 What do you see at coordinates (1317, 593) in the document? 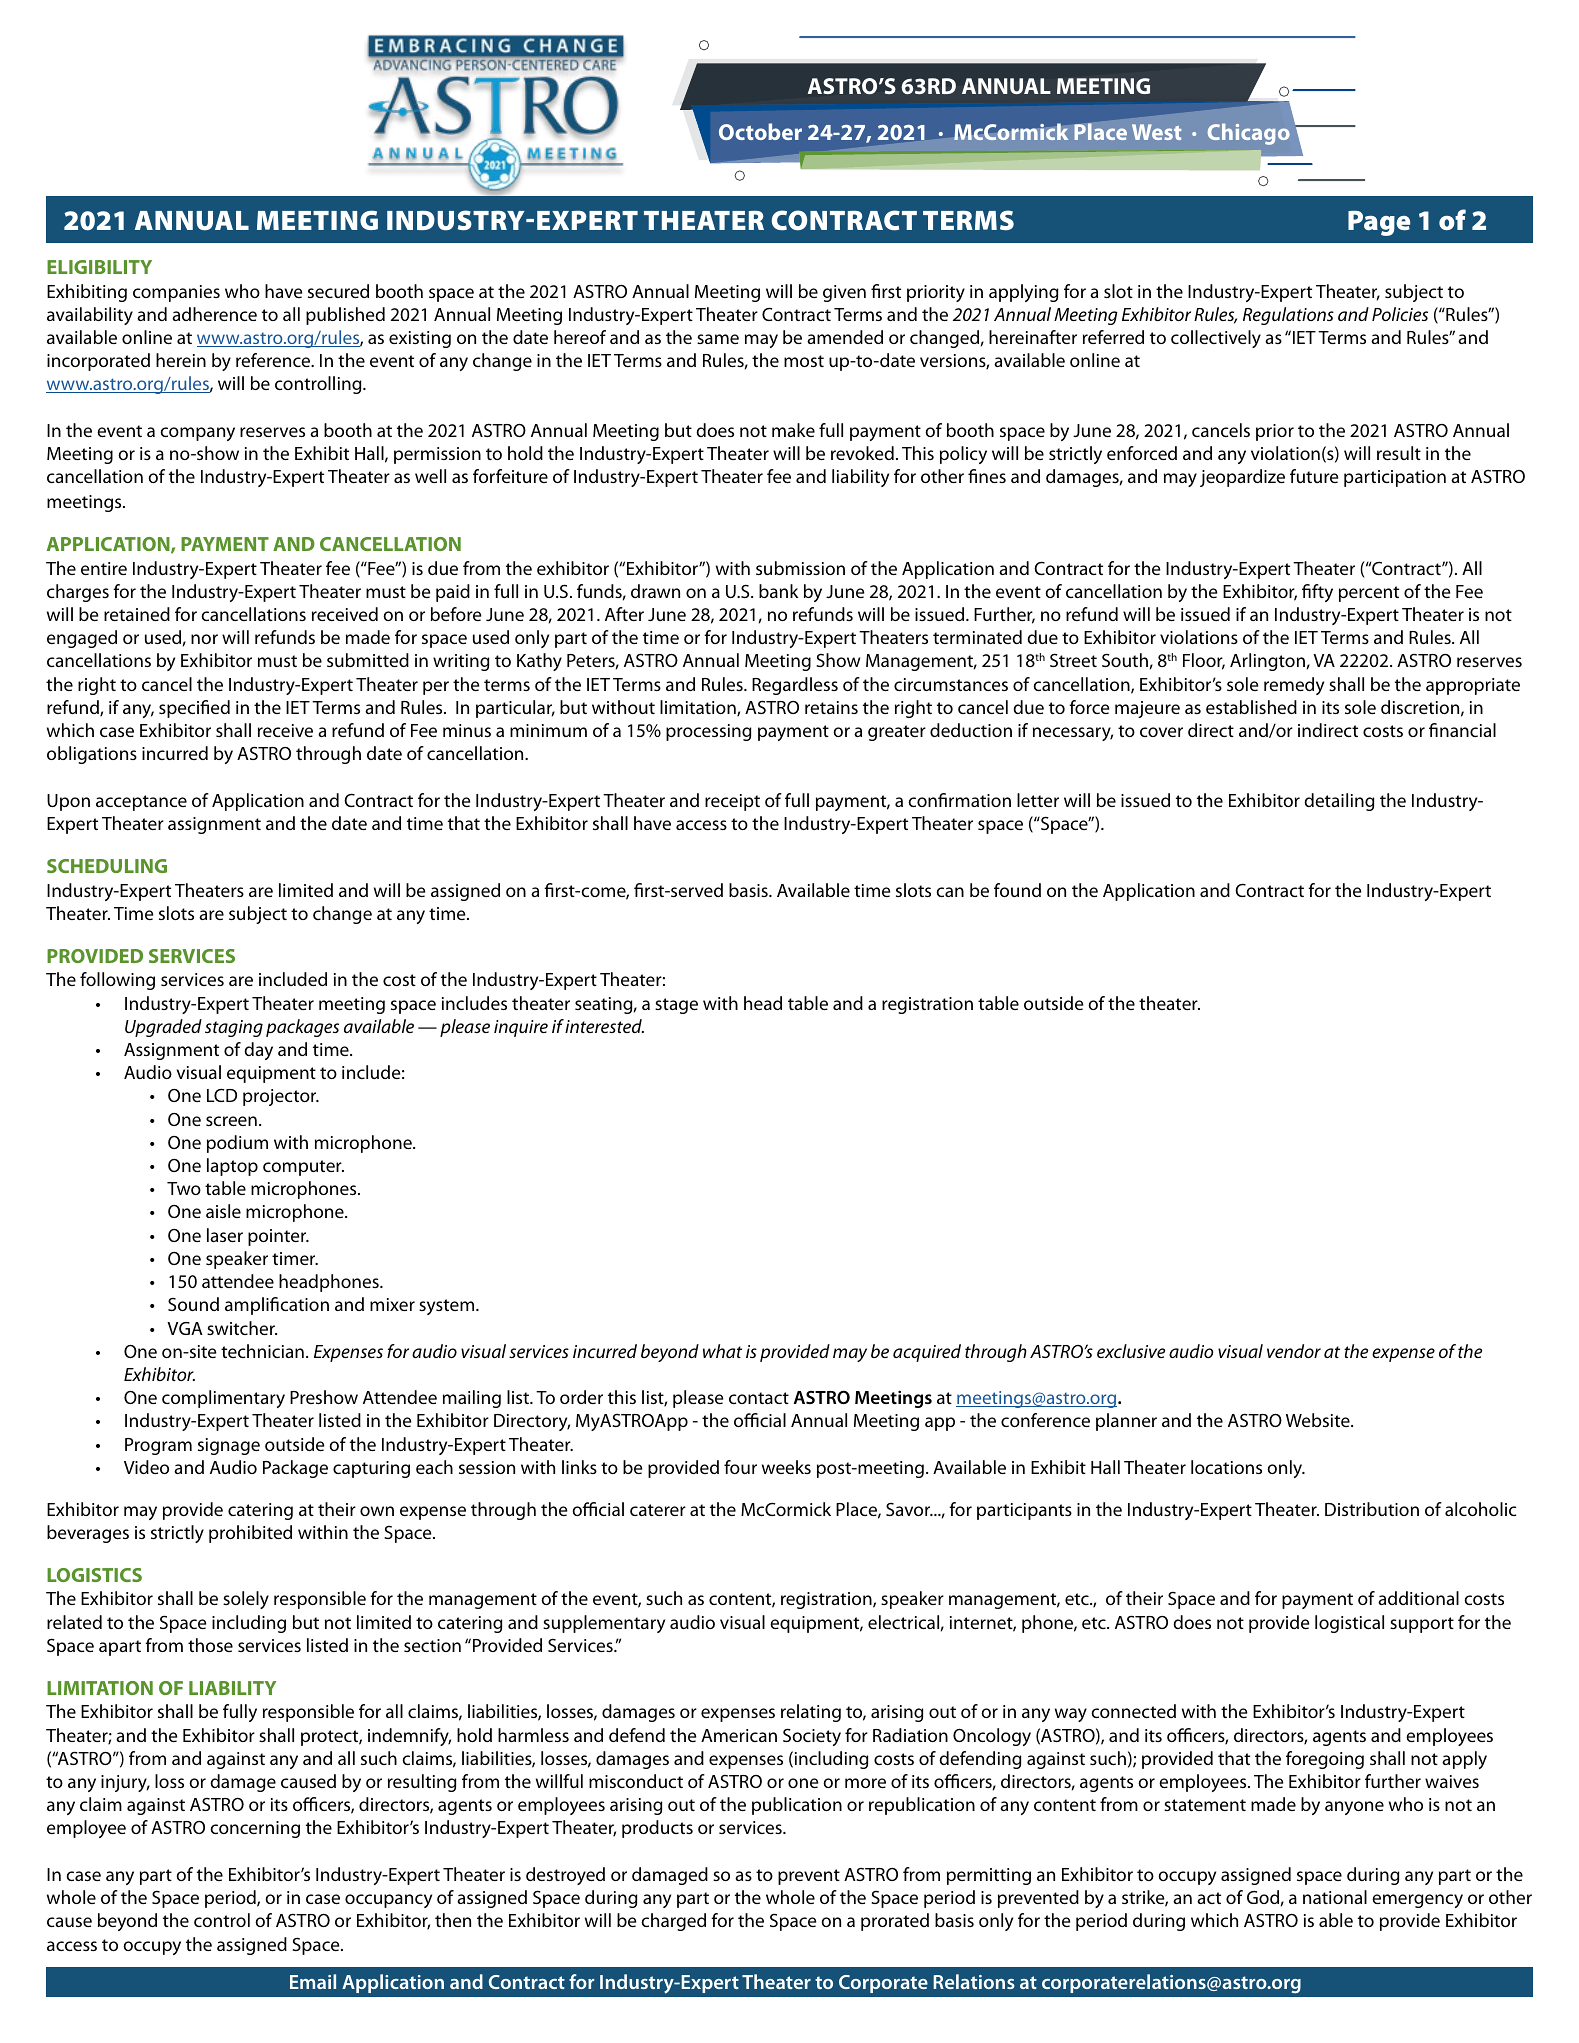
I see `fifty` at bounding box center [1317, 593].
